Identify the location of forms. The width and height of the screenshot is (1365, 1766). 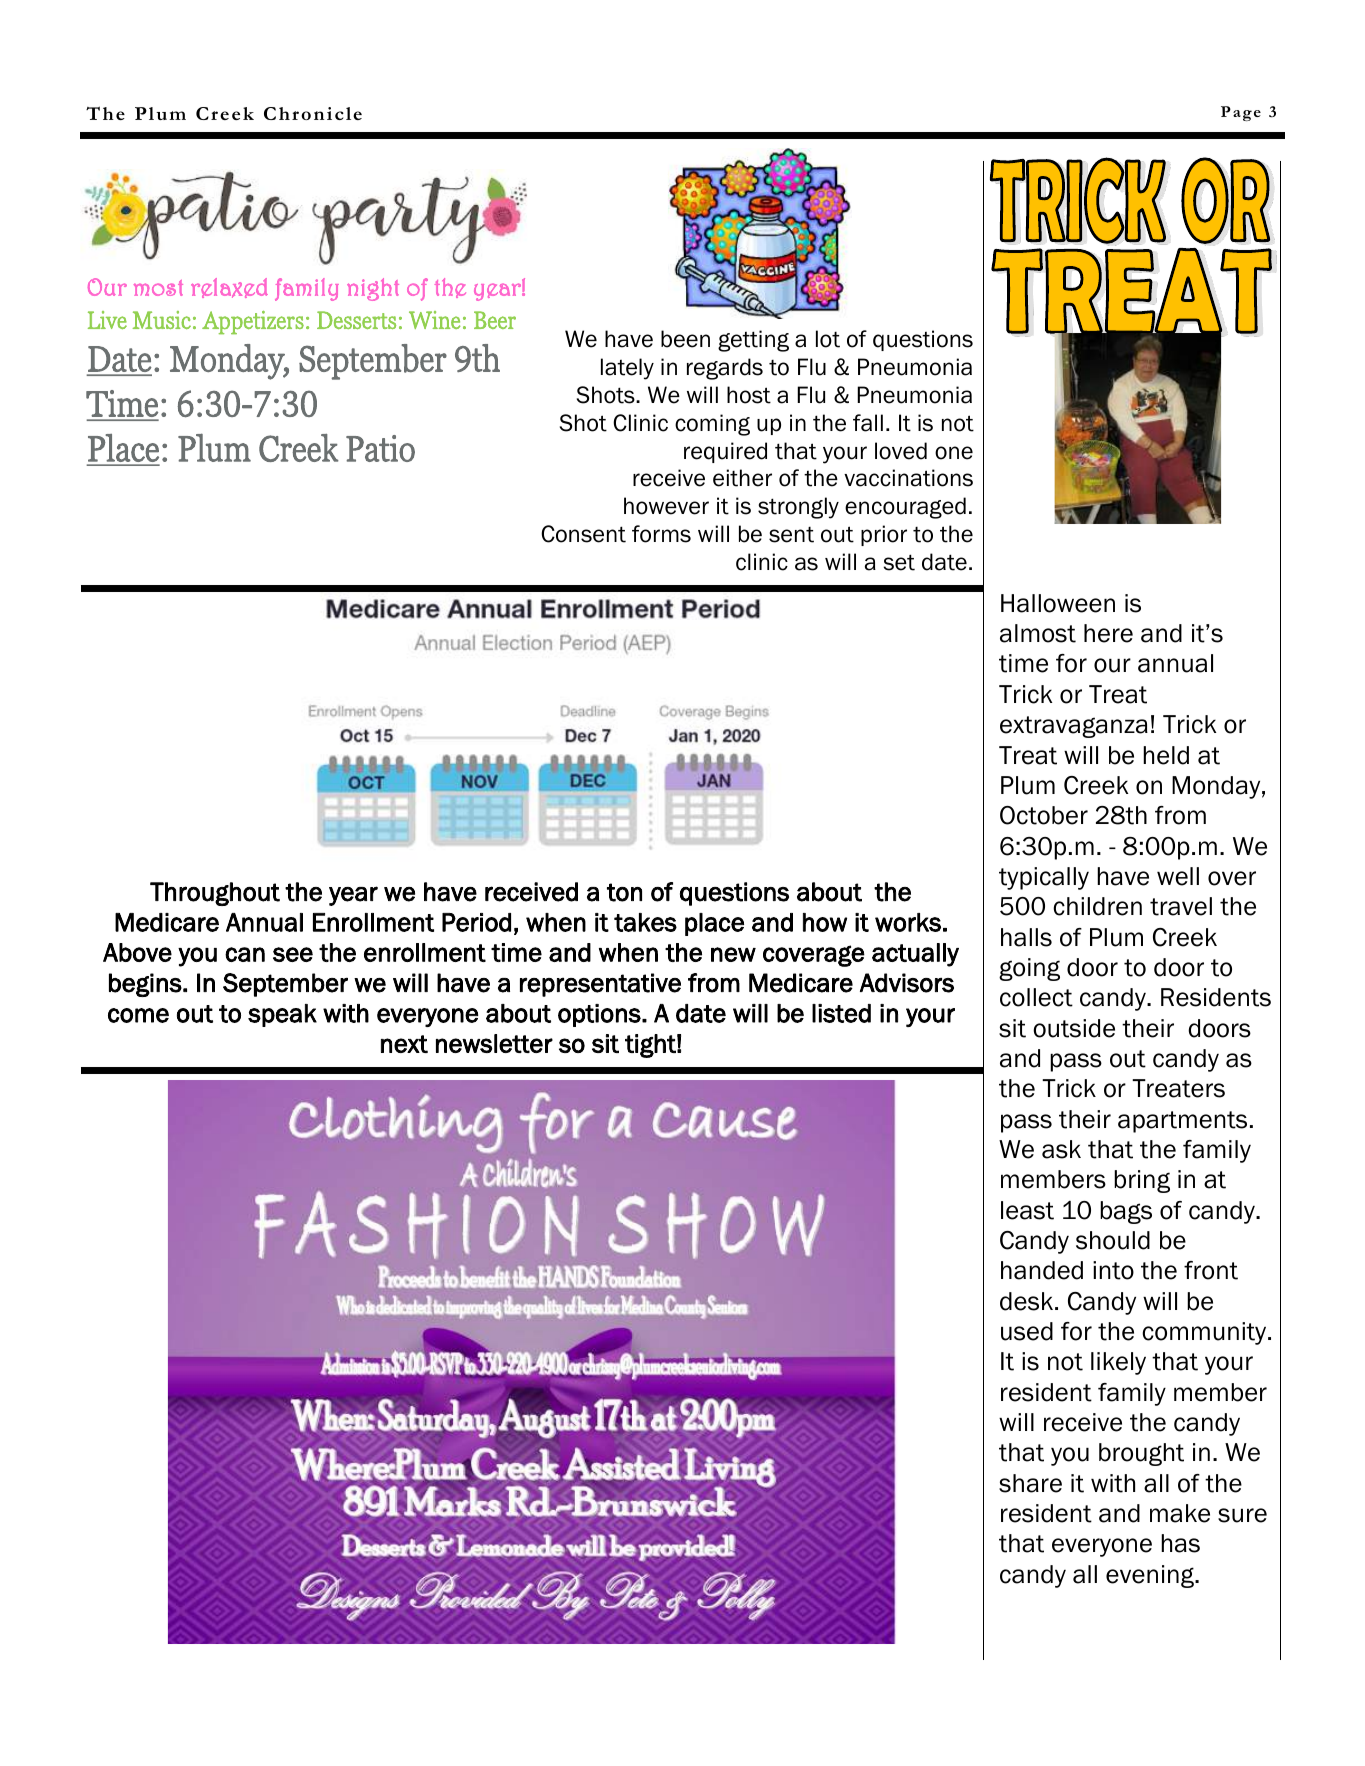
(661, 534).
